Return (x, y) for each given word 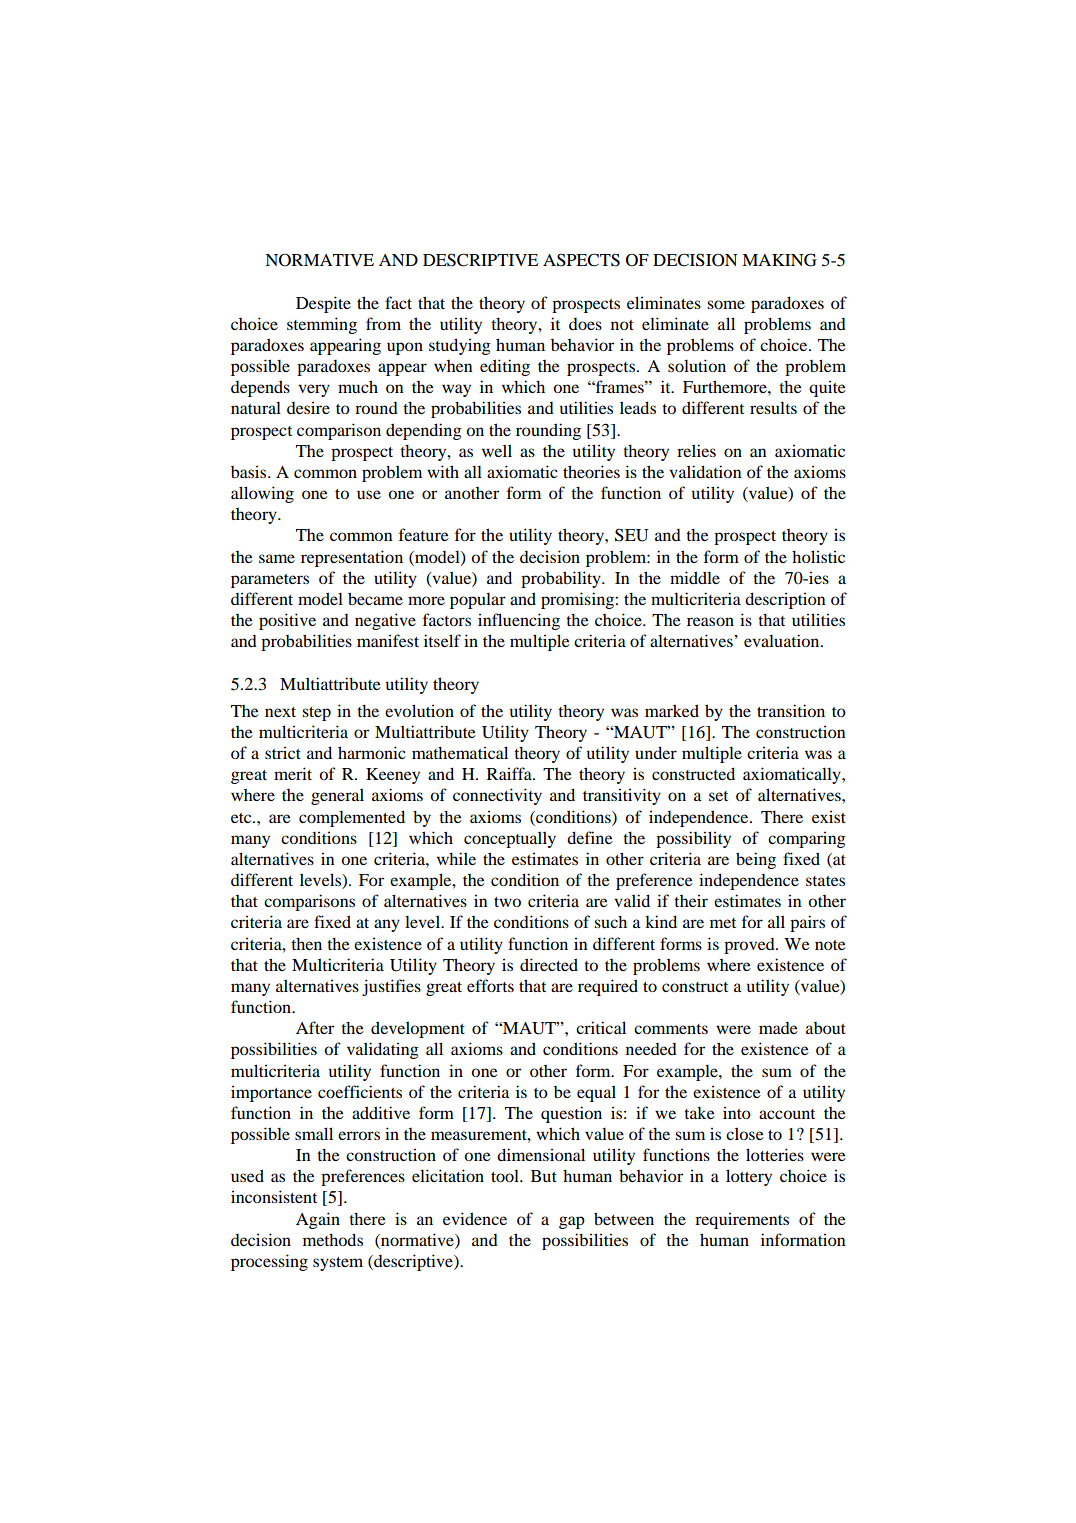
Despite (323, 304)
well (497, 450)
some (726, 304)
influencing (519, 621)
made (778, 1028)
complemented (352, 818)
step (316, 714)
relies (696, 450)
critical (601, 1027)
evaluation (783, 640)
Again (318, 1220)
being (756, 860)
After (315, 1027)
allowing (262, 494)
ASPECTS (581, 260)
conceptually (510, 839)
